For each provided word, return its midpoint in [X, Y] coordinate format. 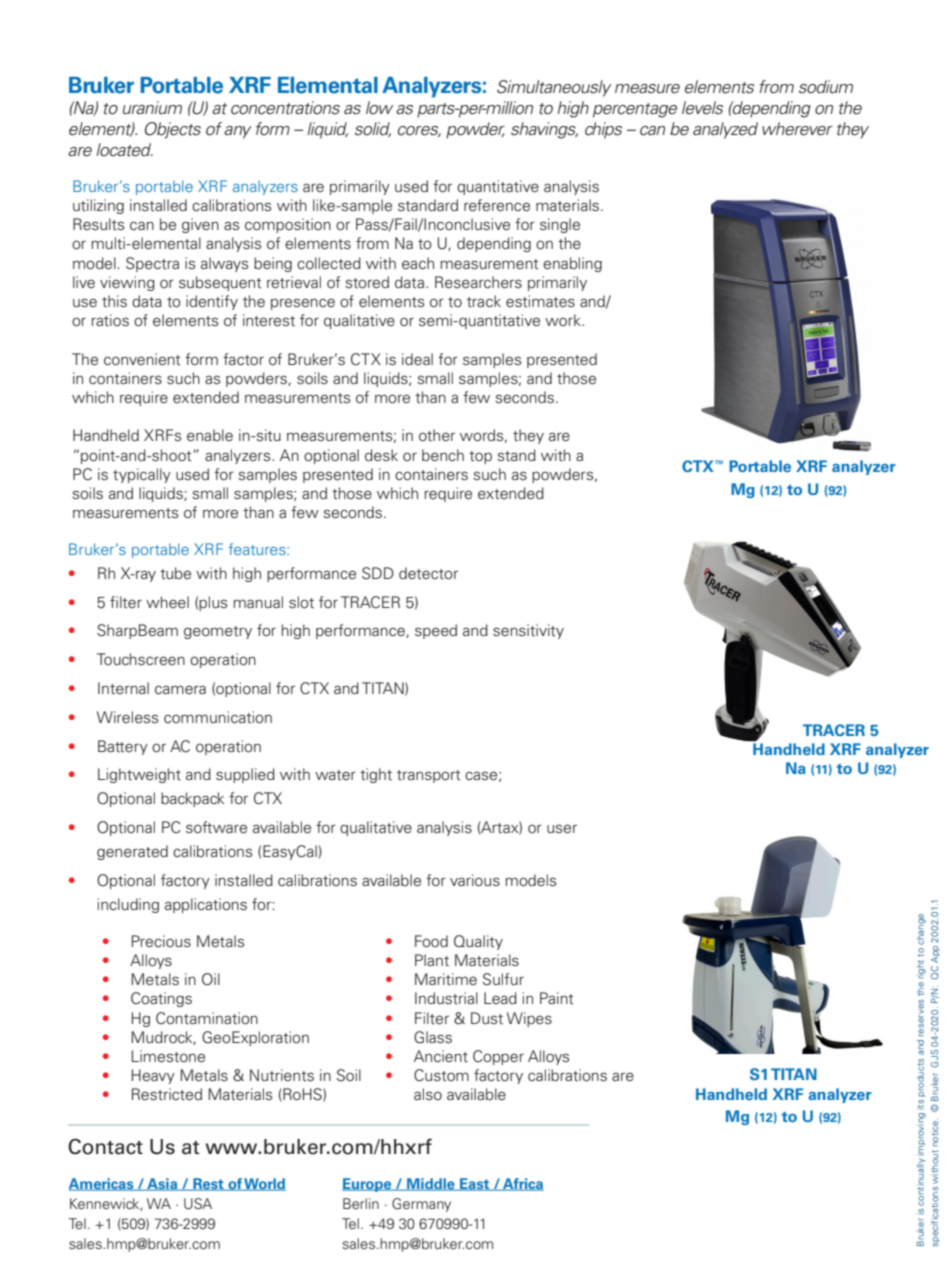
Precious [161, 941]
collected [329, 263]
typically [142, 475]
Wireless [128, 717]
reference [497, 205]
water [335, 775]
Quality [478, 942]
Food [431, 941]
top [480, 457]
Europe [368, 1185]
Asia [162, 1184]
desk [381, 455]
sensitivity [528, 631]
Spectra [152, 264]
